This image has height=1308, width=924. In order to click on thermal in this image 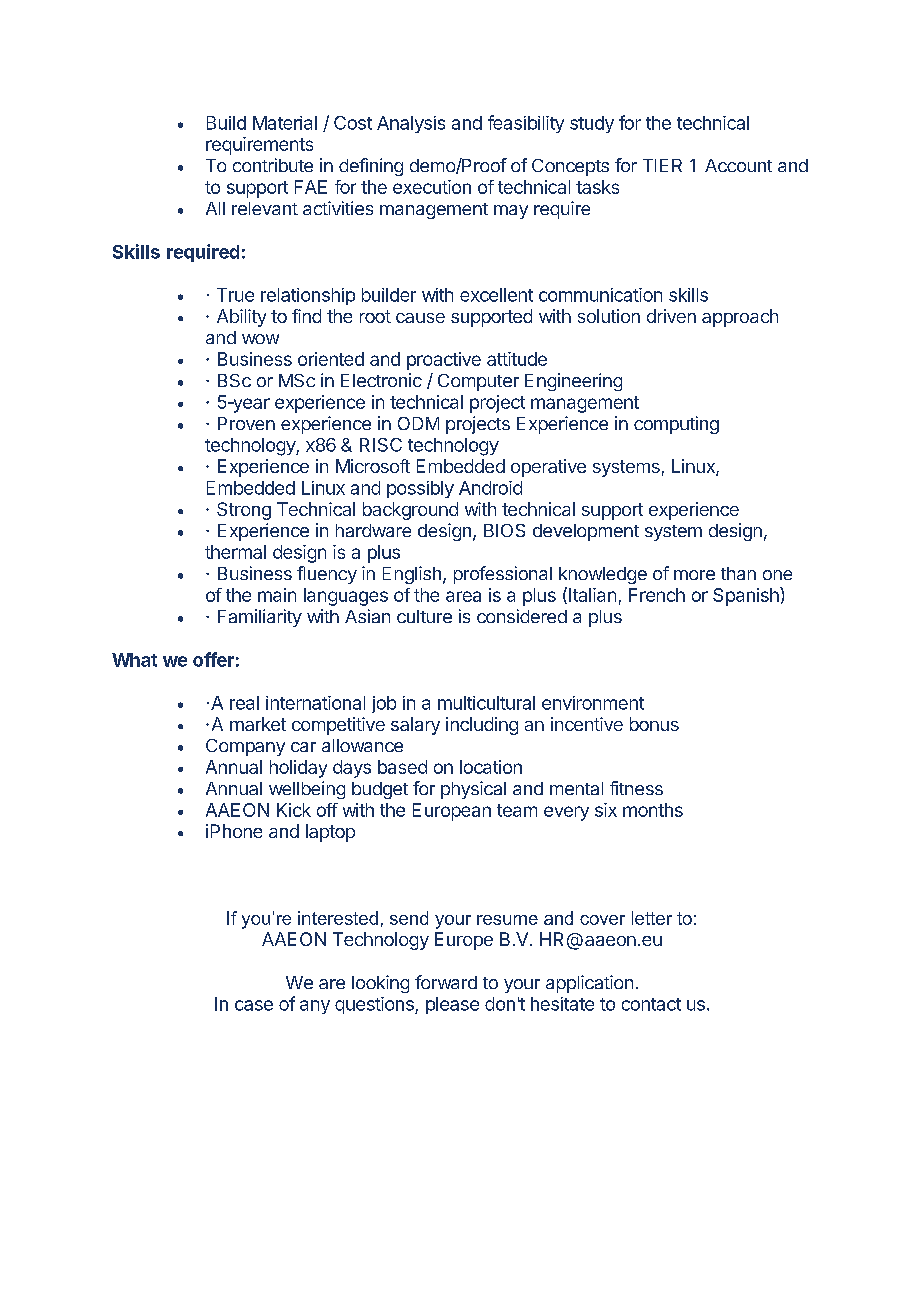, I will do `click(235, 552)`.
